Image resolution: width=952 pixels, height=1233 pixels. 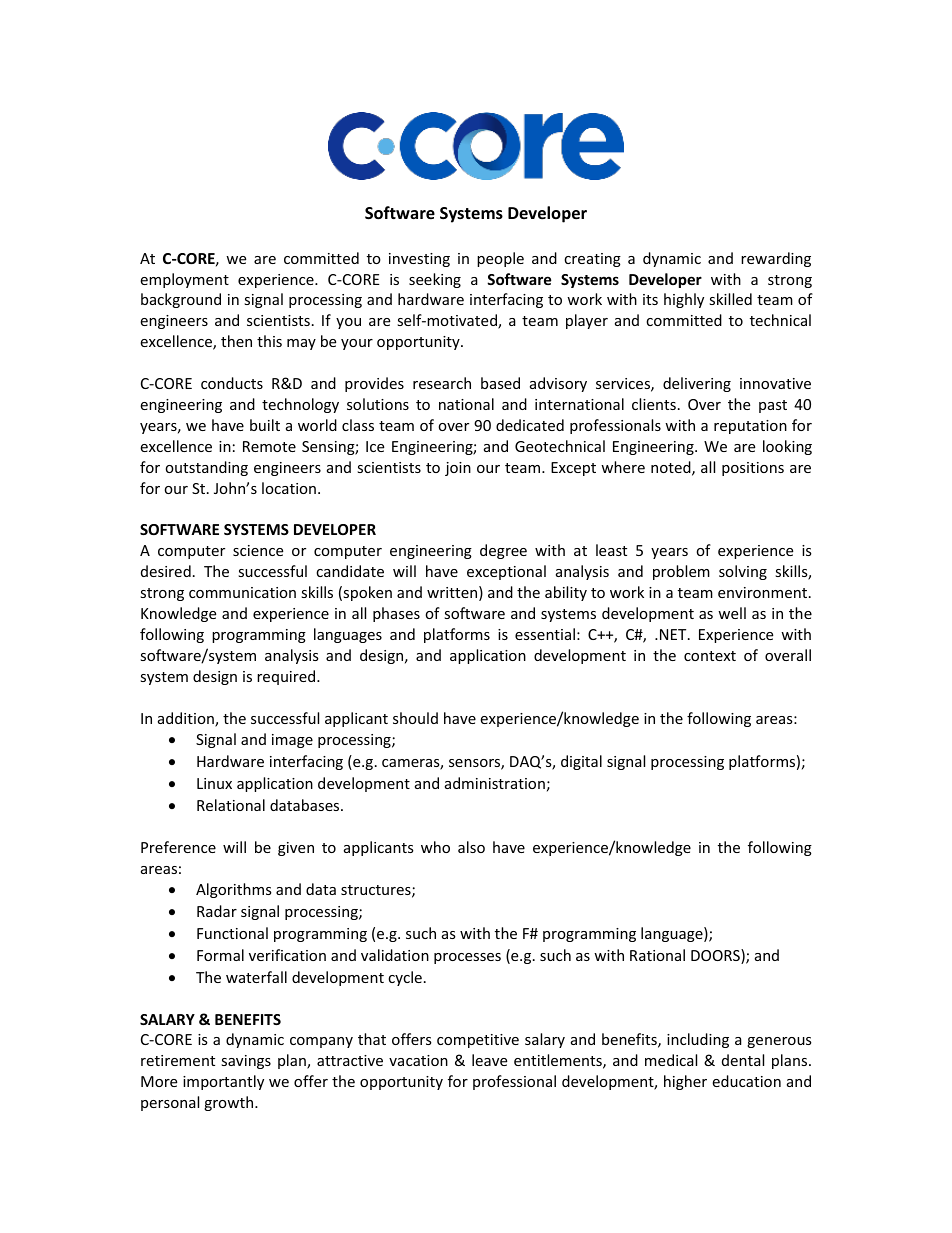 What do you see at coordinates (581, 762) in the document?
I see `digital` at bounding box center [581, 762].
